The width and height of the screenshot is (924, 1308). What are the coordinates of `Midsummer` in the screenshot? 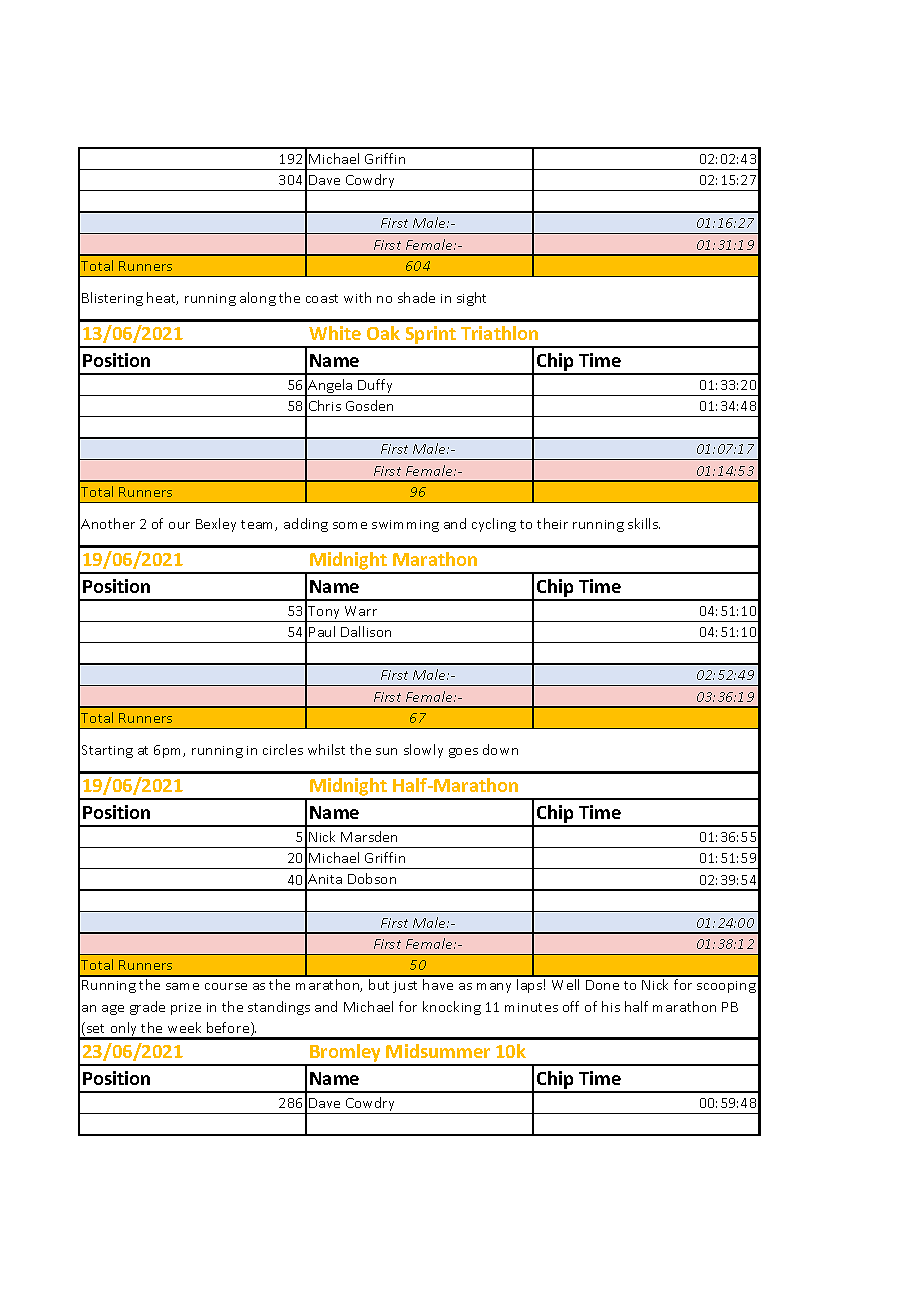 It's located at (438, 1051).
